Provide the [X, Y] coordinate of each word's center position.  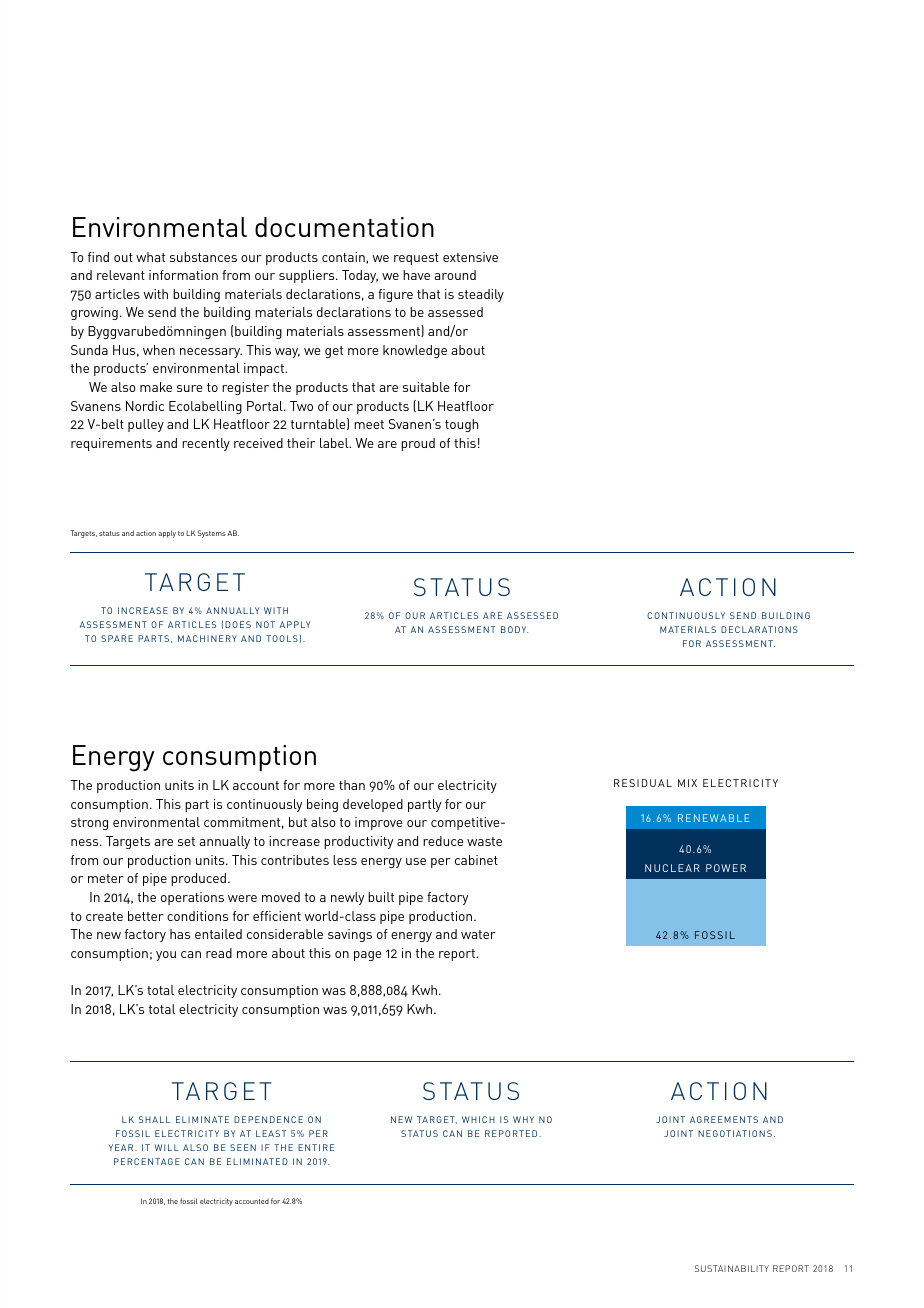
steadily [481, 295]
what [150, 257]
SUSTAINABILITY [732, 1268]
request [416, 259]
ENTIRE [316, 1147]
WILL [167, 1147]
